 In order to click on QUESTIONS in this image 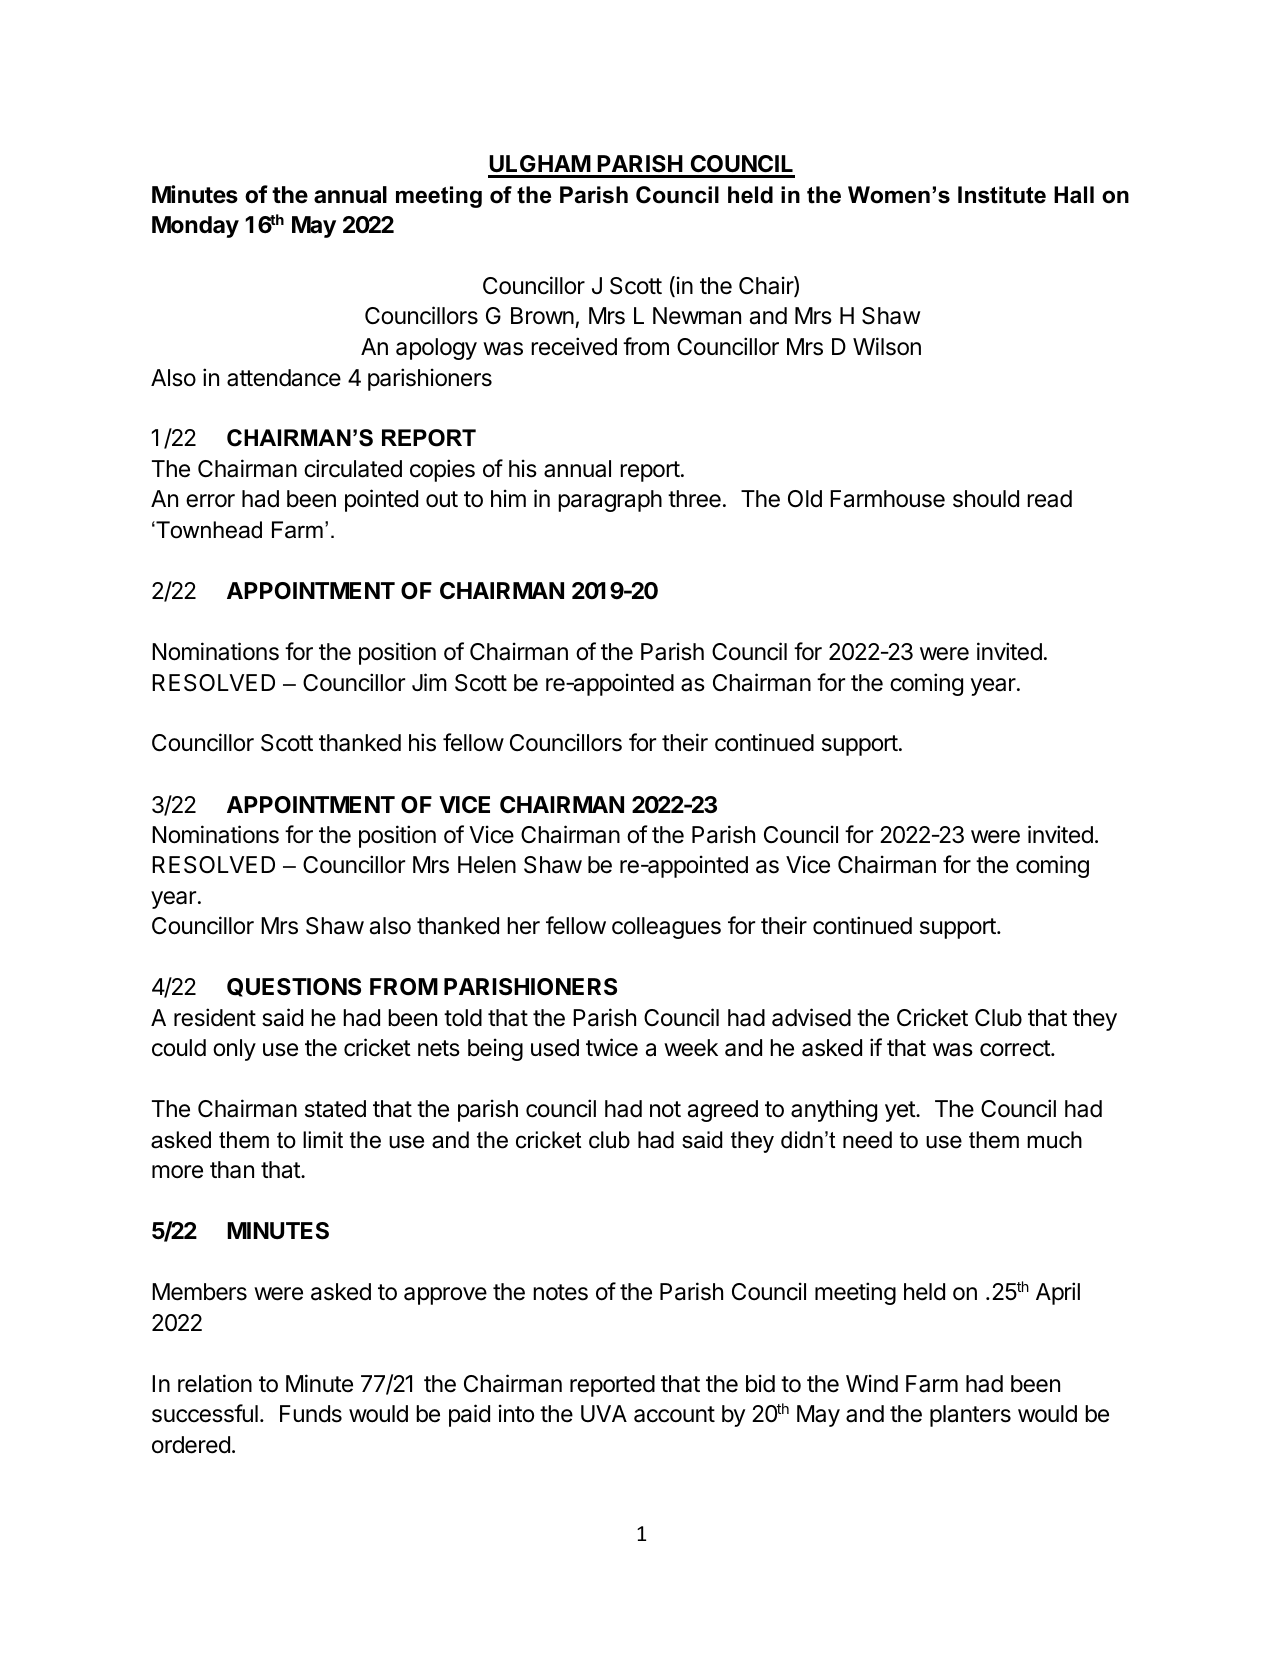, I will do `click(294, 987)`.
